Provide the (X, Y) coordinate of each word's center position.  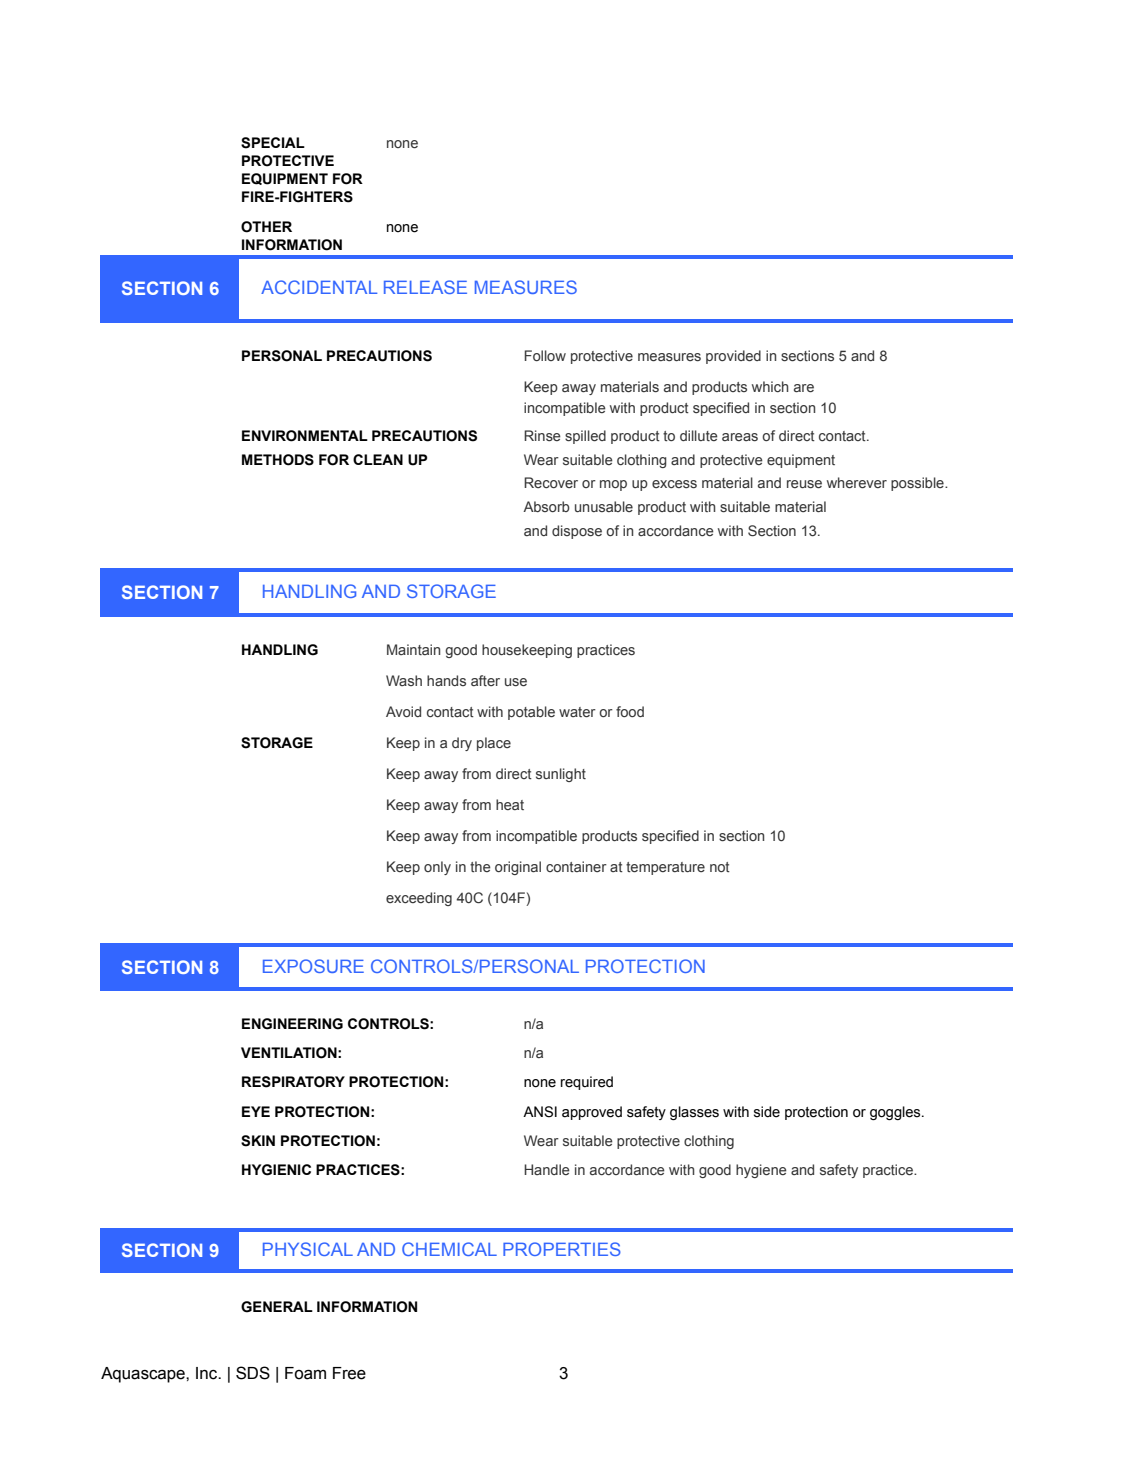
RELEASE (425, 287)
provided (733, 357)
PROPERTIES (562, 1249)
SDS (253, 1373)
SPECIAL (273, 143)
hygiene (761, 1171)
